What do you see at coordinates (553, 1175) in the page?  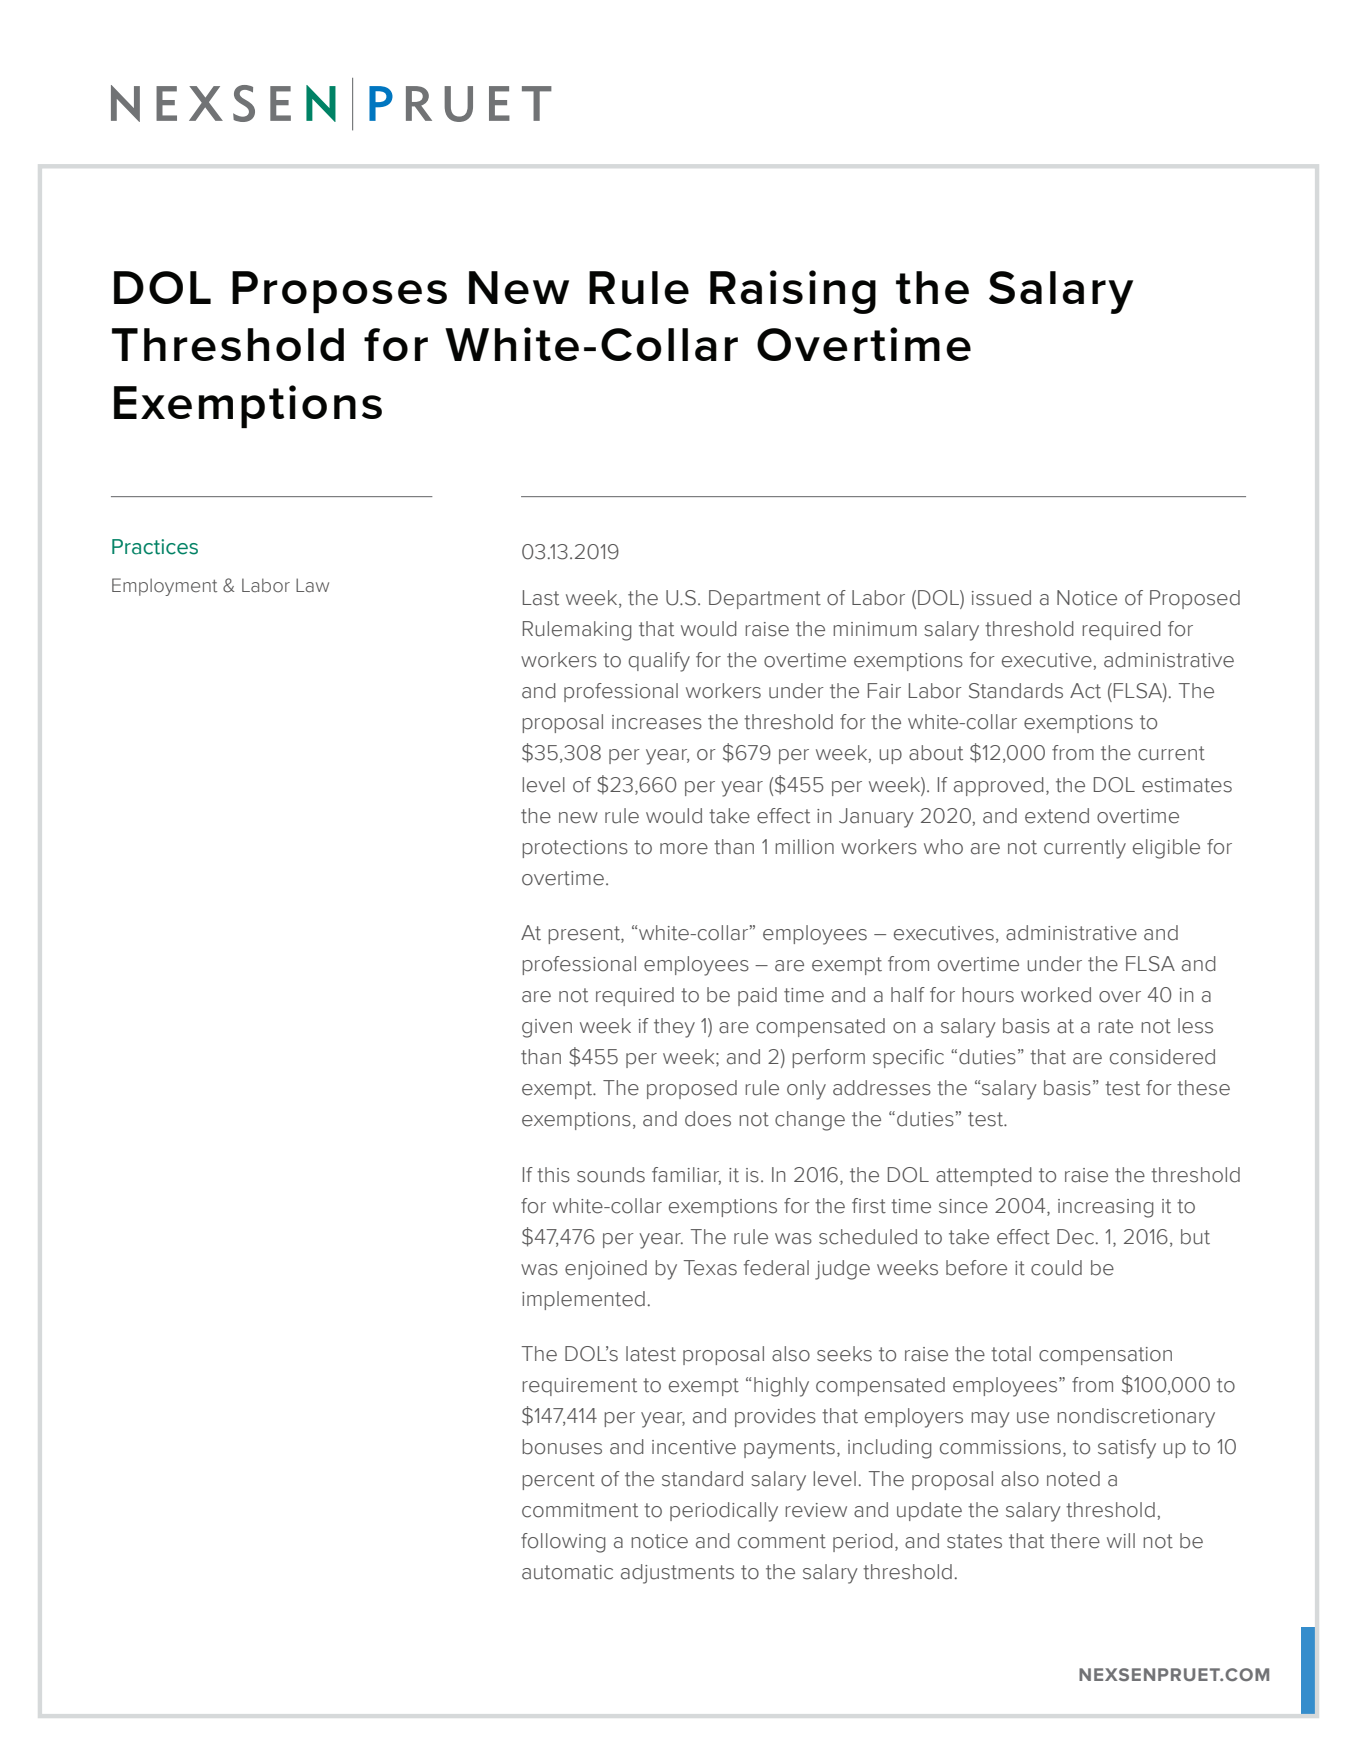 I see `this` at bounding box center [553, 1175].
